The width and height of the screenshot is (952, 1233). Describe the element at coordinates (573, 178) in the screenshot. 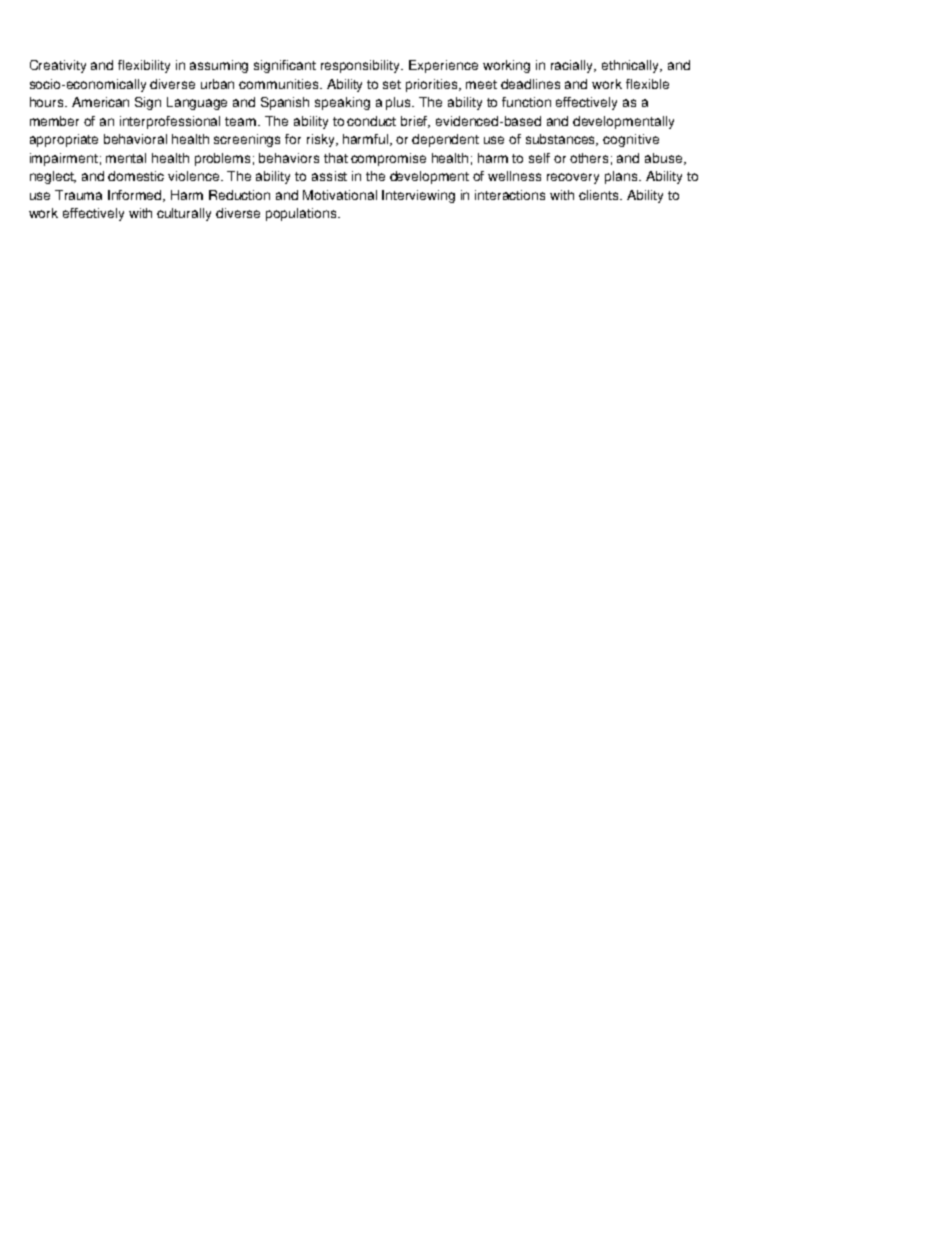

I see `recovery` at that location.
